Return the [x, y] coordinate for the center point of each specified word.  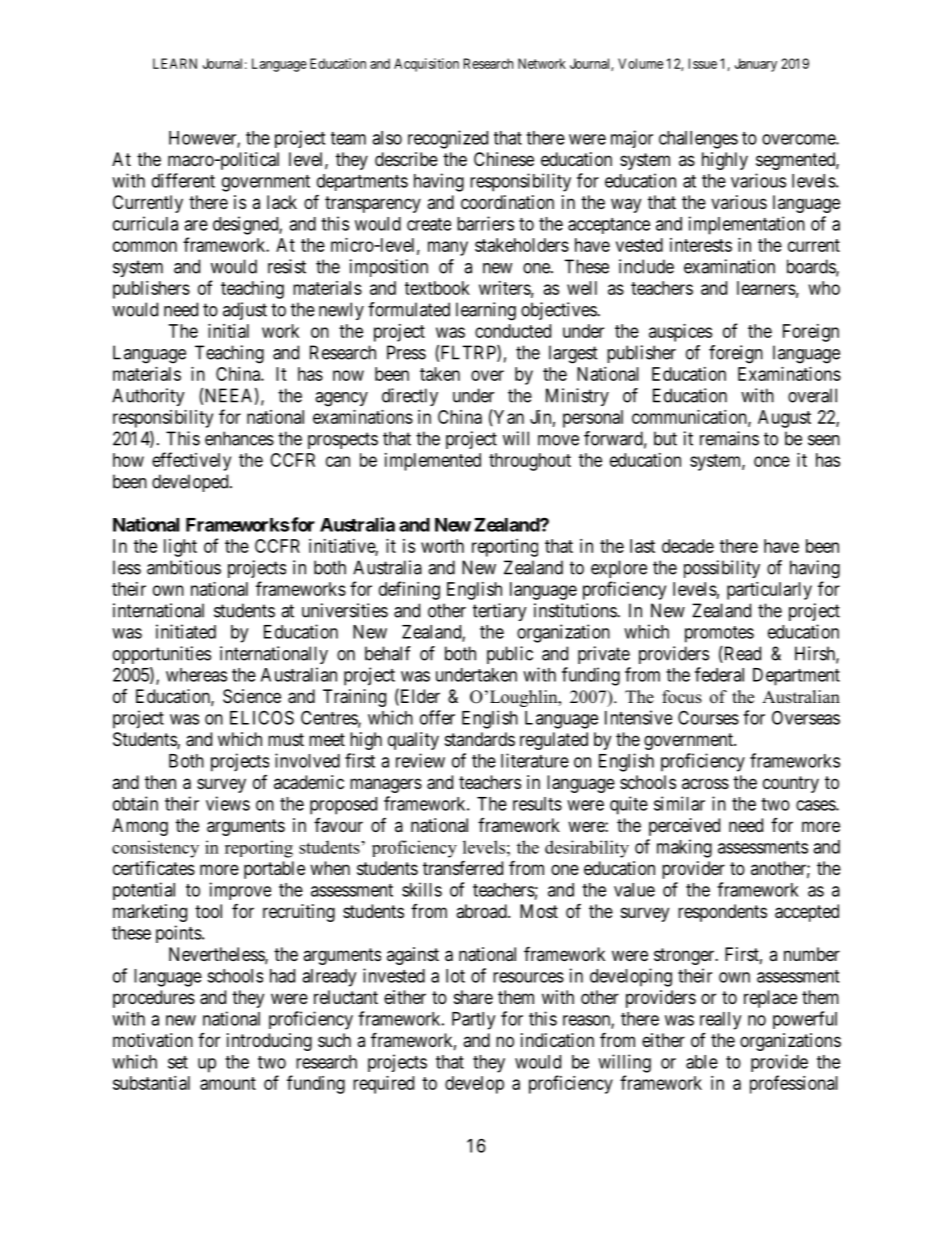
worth [442, 546]
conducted [513, 331]
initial [228, 331]
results [537, 804]
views [228, 803]
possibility [722, 569]
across [705, 783]
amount [228, 1083]
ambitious [184, 567]
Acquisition [426, 65]
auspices [680, 333]
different [183, 180]
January [756, 65]
